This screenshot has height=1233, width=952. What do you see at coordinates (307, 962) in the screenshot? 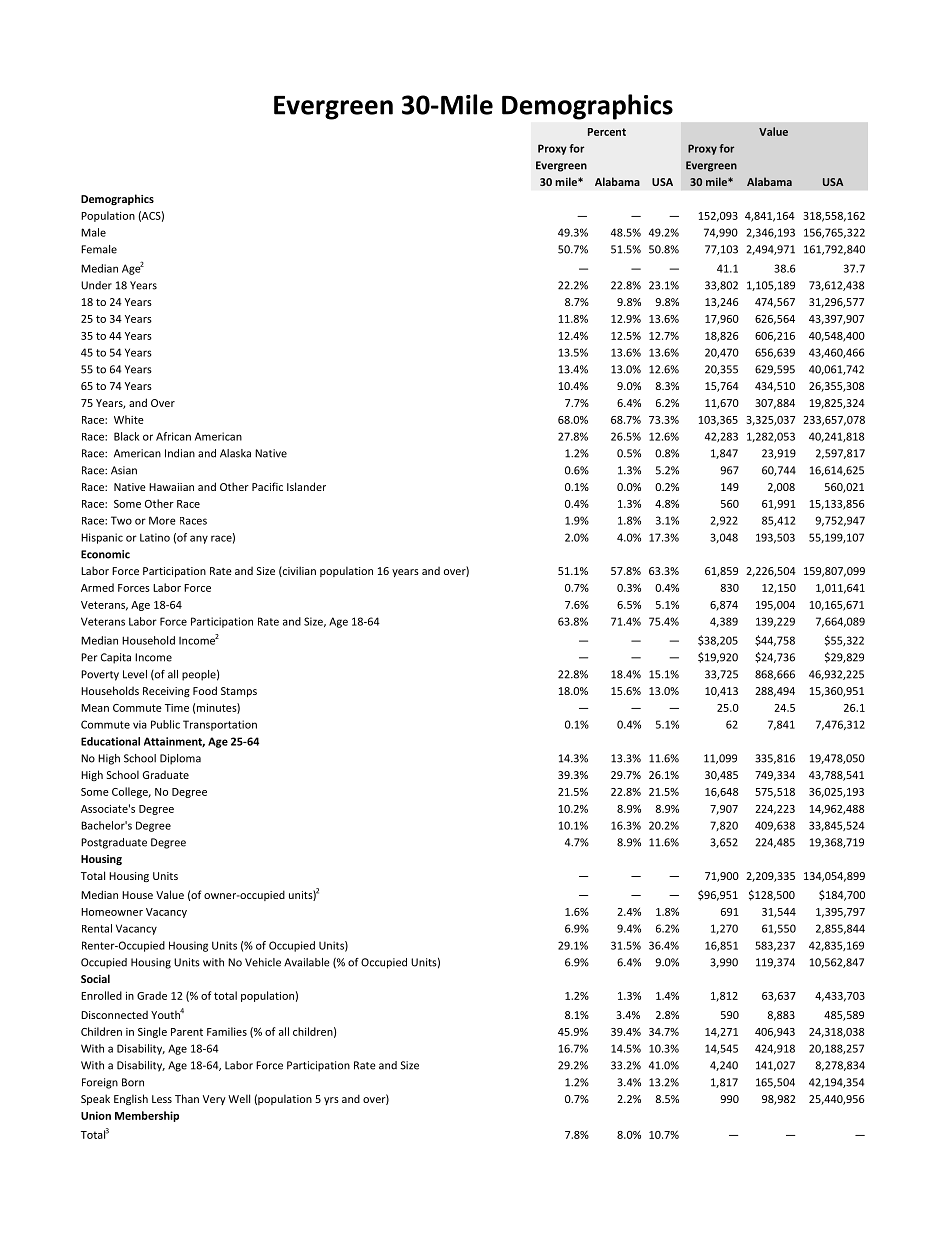
I see `Available` at bounding box center [307, 962].
